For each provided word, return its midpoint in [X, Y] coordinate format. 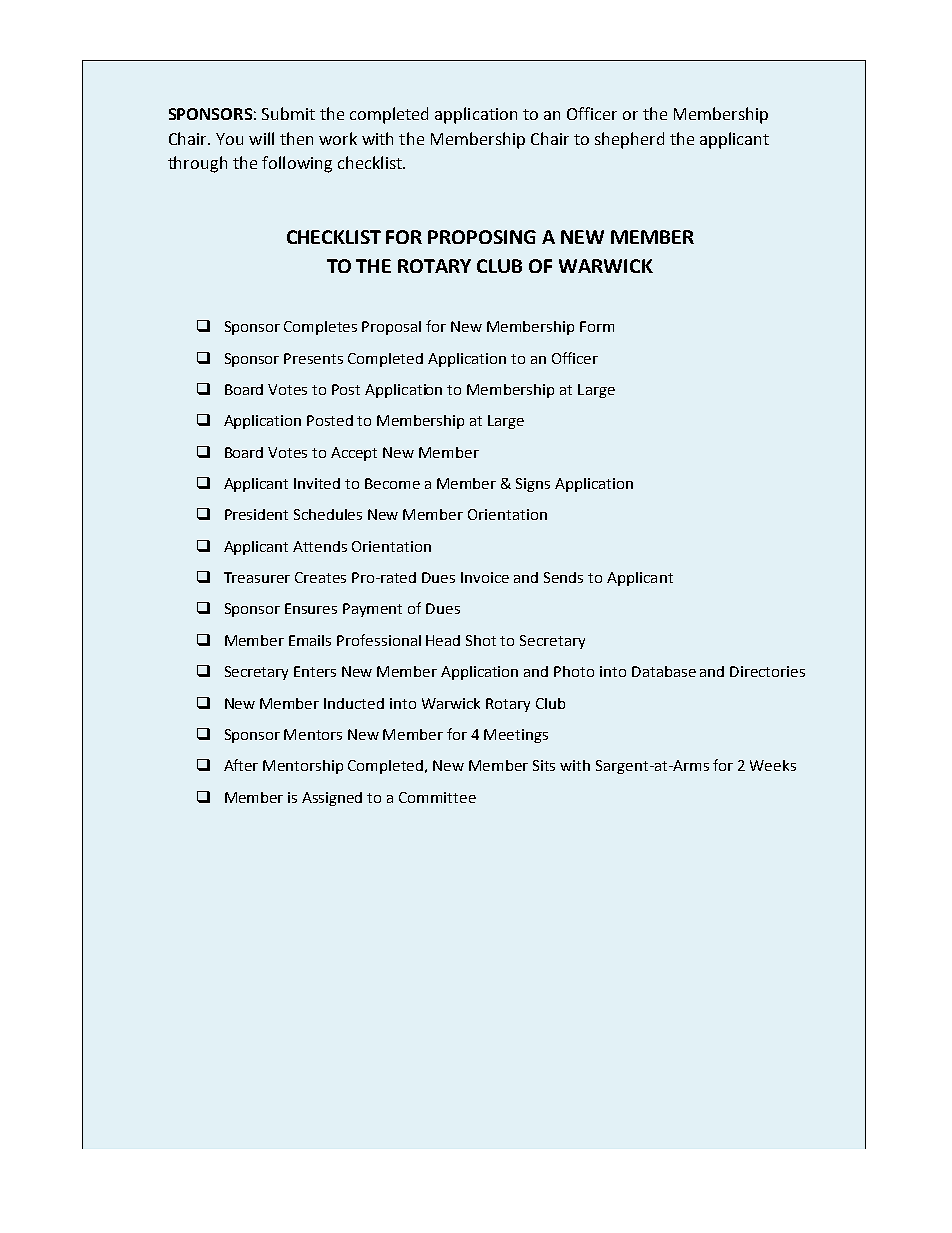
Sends [563, 577]
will [261, 138]
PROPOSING [482, 237]
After [241, 765]
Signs [533, 485]
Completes [320, 328]
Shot [481, 640]
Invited [317, 483]
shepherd [629, 140]
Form [597, 326]
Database [664, 671]
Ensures [311, 608]
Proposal [391, 328]
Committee [437, 797]
